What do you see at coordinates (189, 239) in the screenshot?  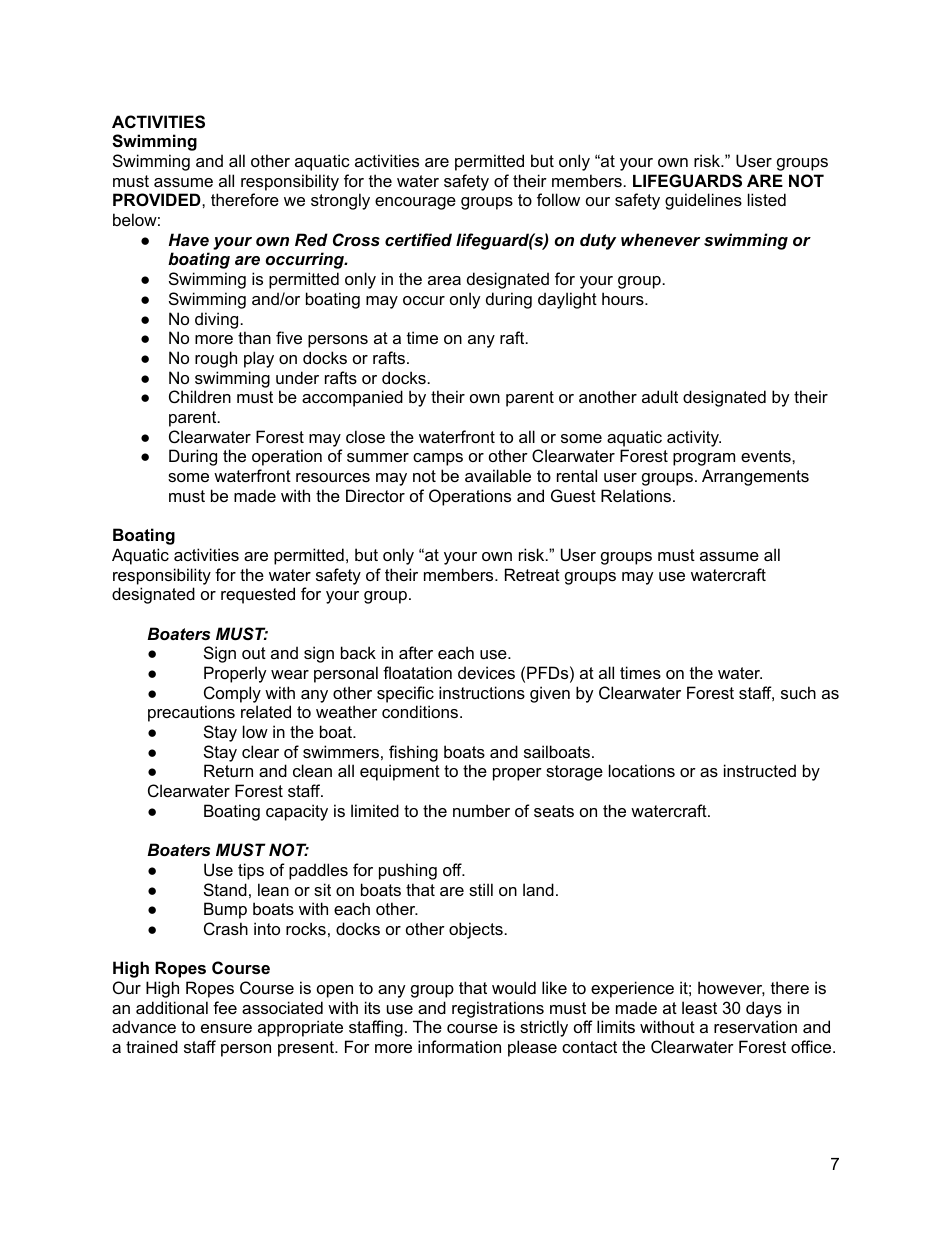 I see `Have` at bounding box center [189, 239].
